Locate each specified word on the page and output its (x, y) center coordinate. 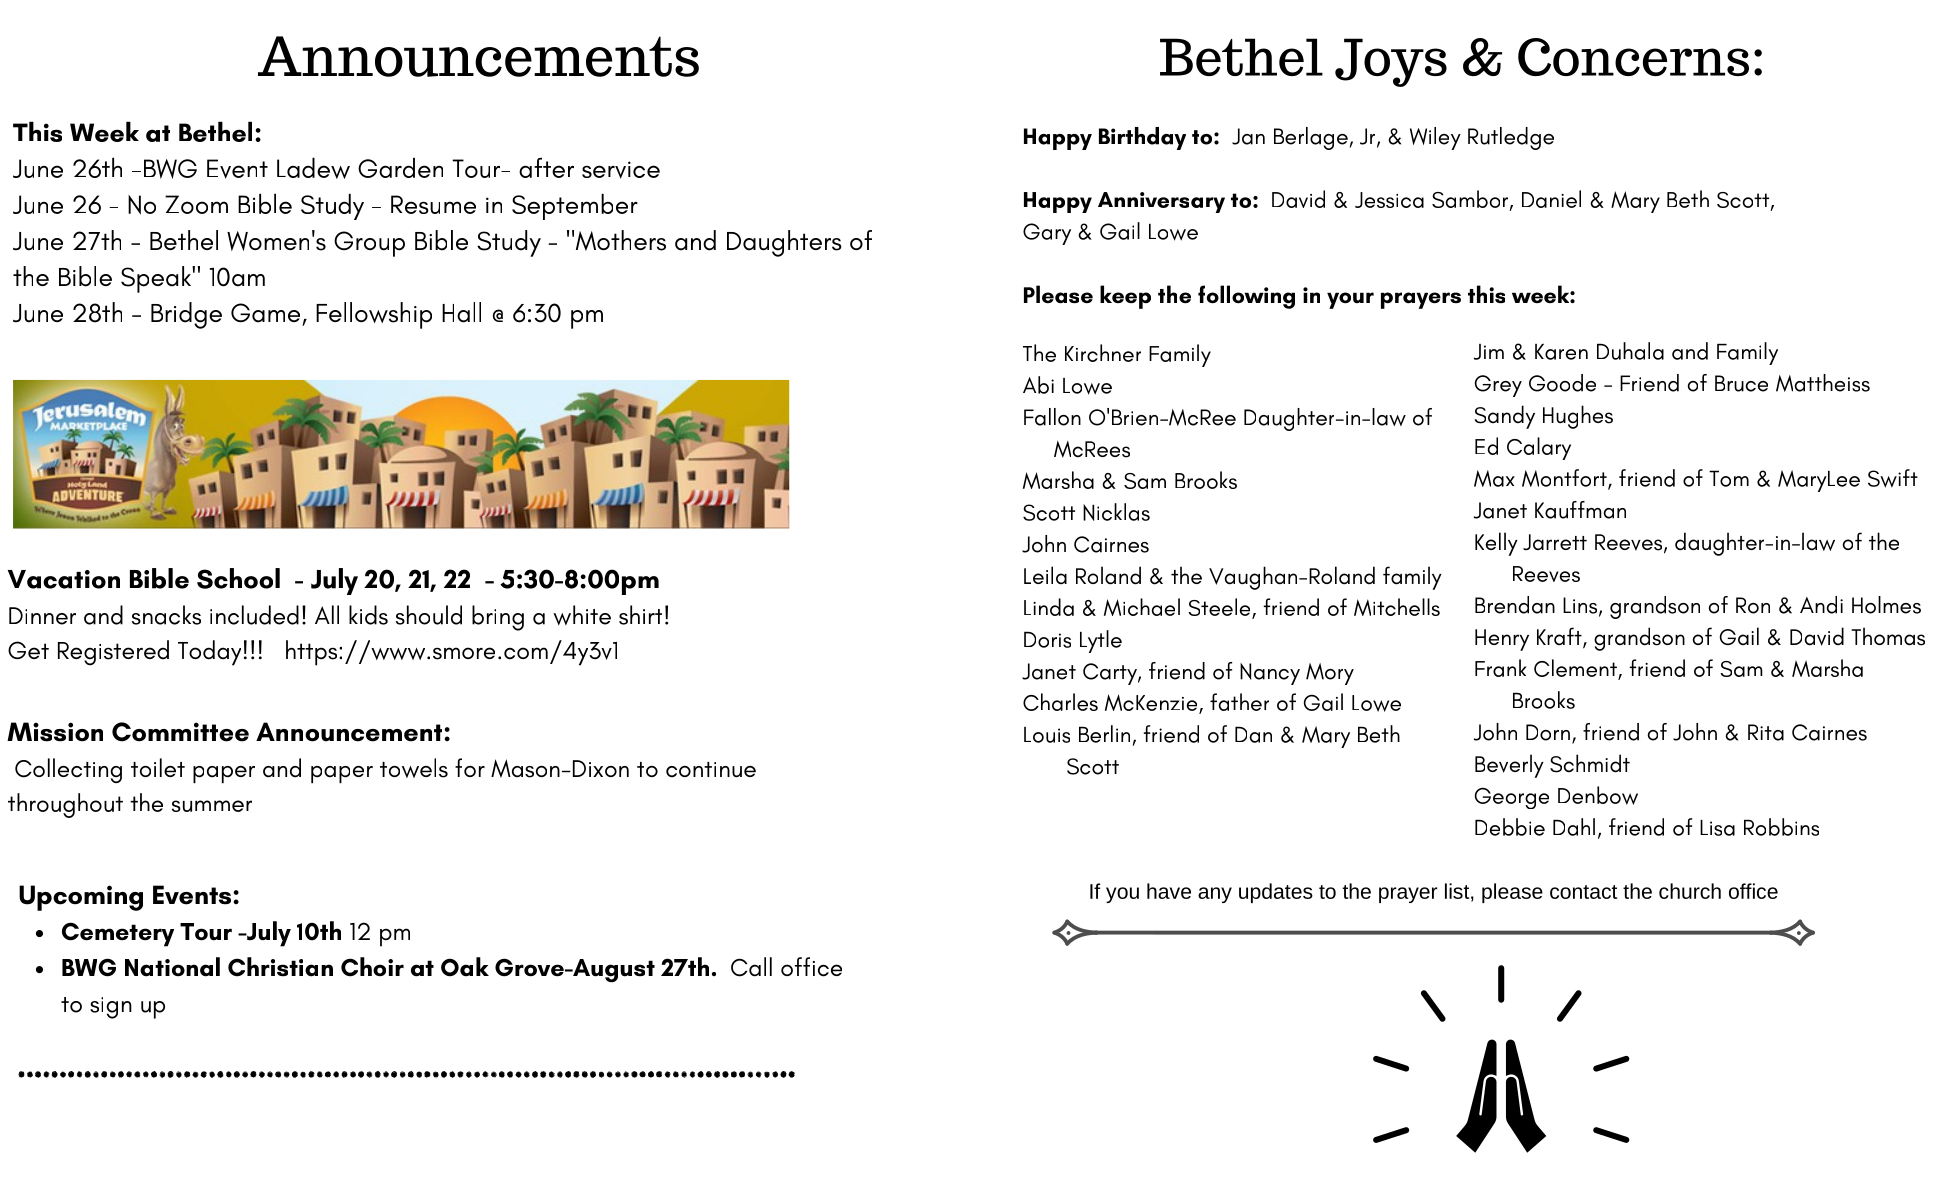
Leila (1045, 575)
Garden (400, 168)
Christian (280, 967)
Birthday (1142, 138)
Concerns (1633, 57)
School (238, 578)
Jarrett (1555, 542)
